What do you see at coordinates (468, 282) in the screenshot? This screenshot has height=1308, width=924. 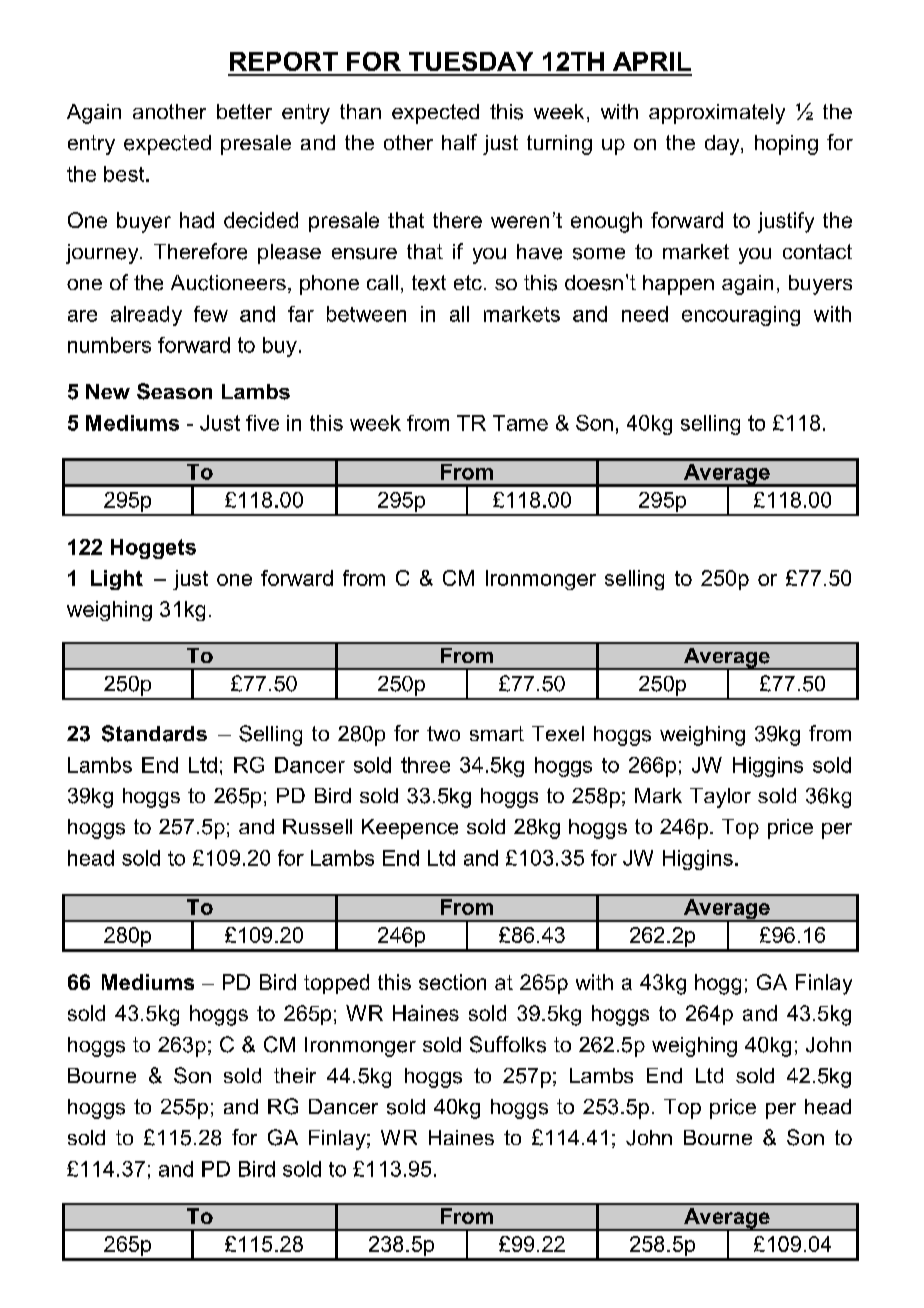 I see `etc` at bounding box center [468, 282].
